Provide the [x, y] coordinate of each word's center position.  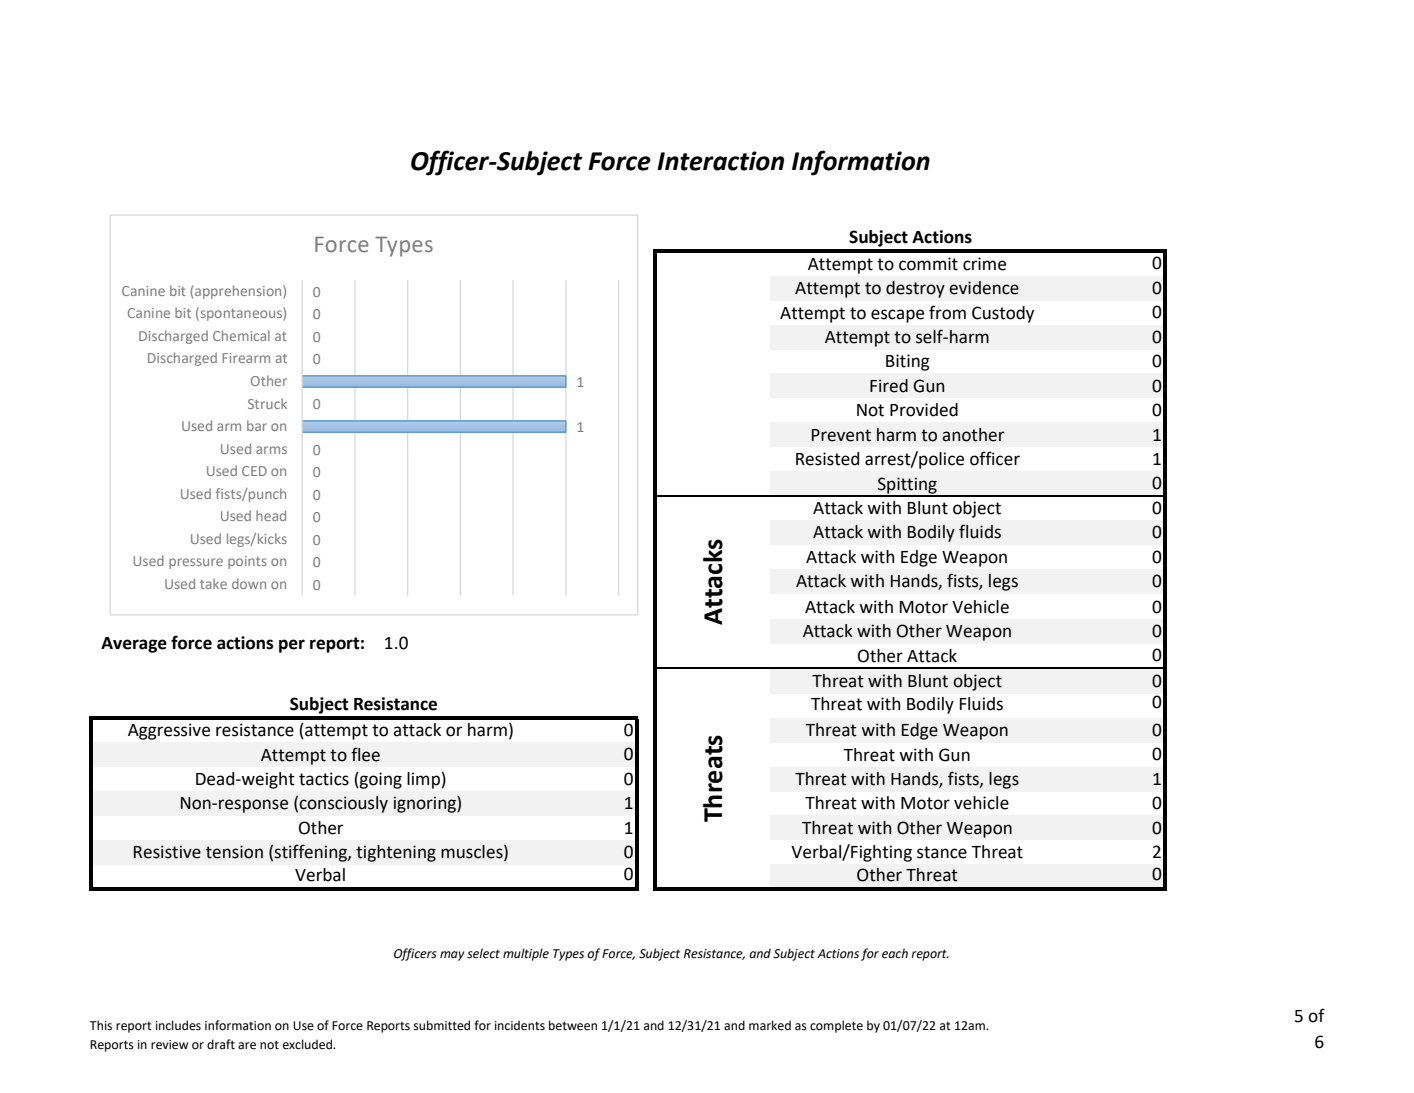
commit [928, 264]
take [213, 583]
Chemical [241, 335]
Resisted [827, 459]
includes [178, 1025]
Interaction [720, 161]
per [292, 646]
